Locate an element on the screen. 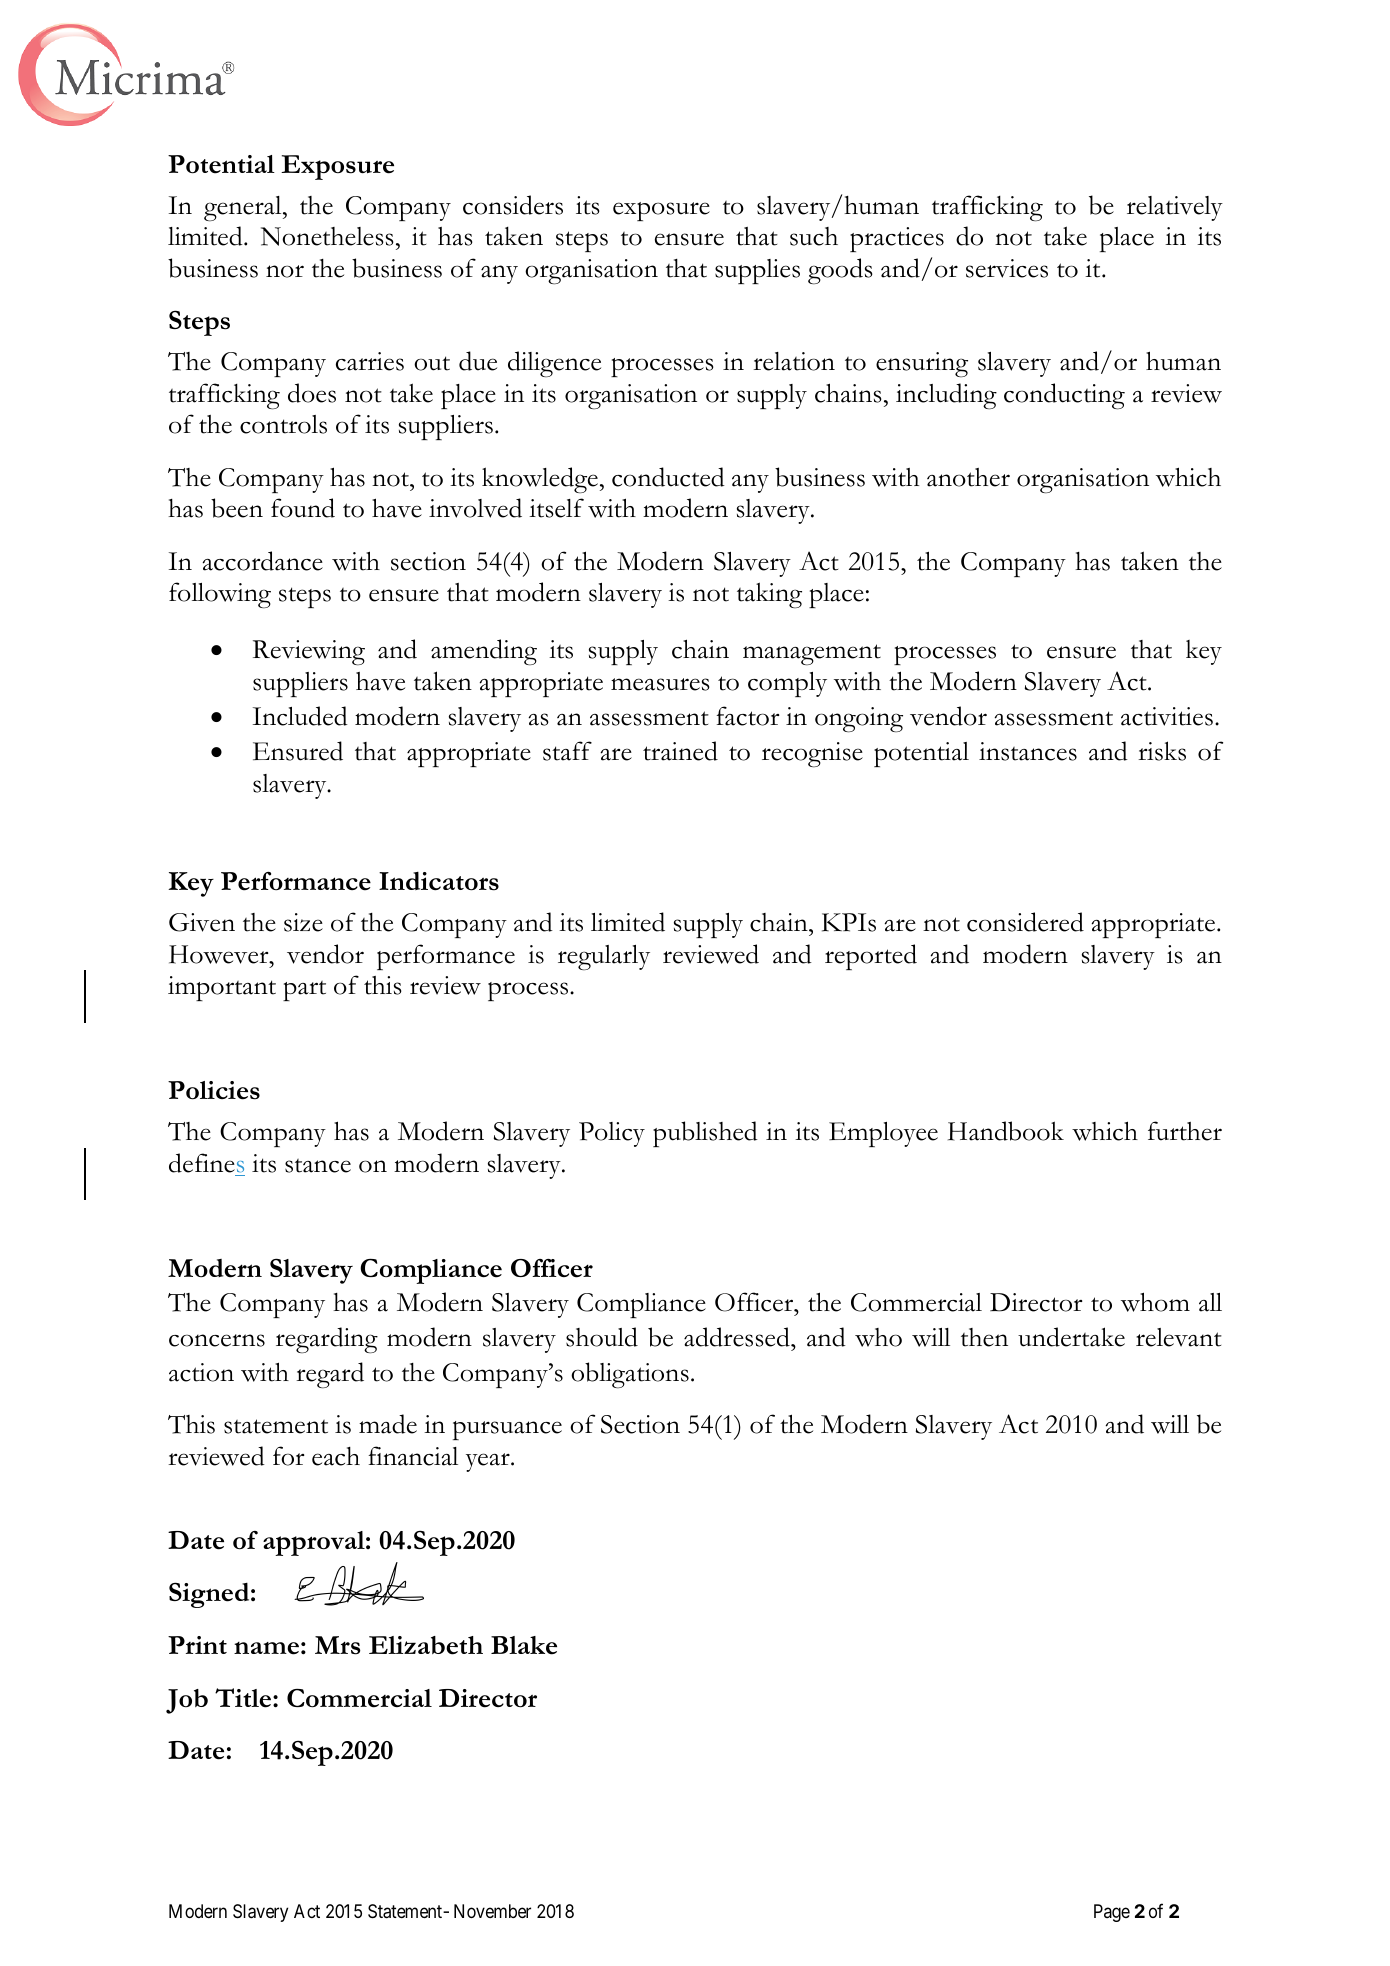 This screenshot has height=1966, width=1390. relevant is located at coordinates (1179, 1337).
